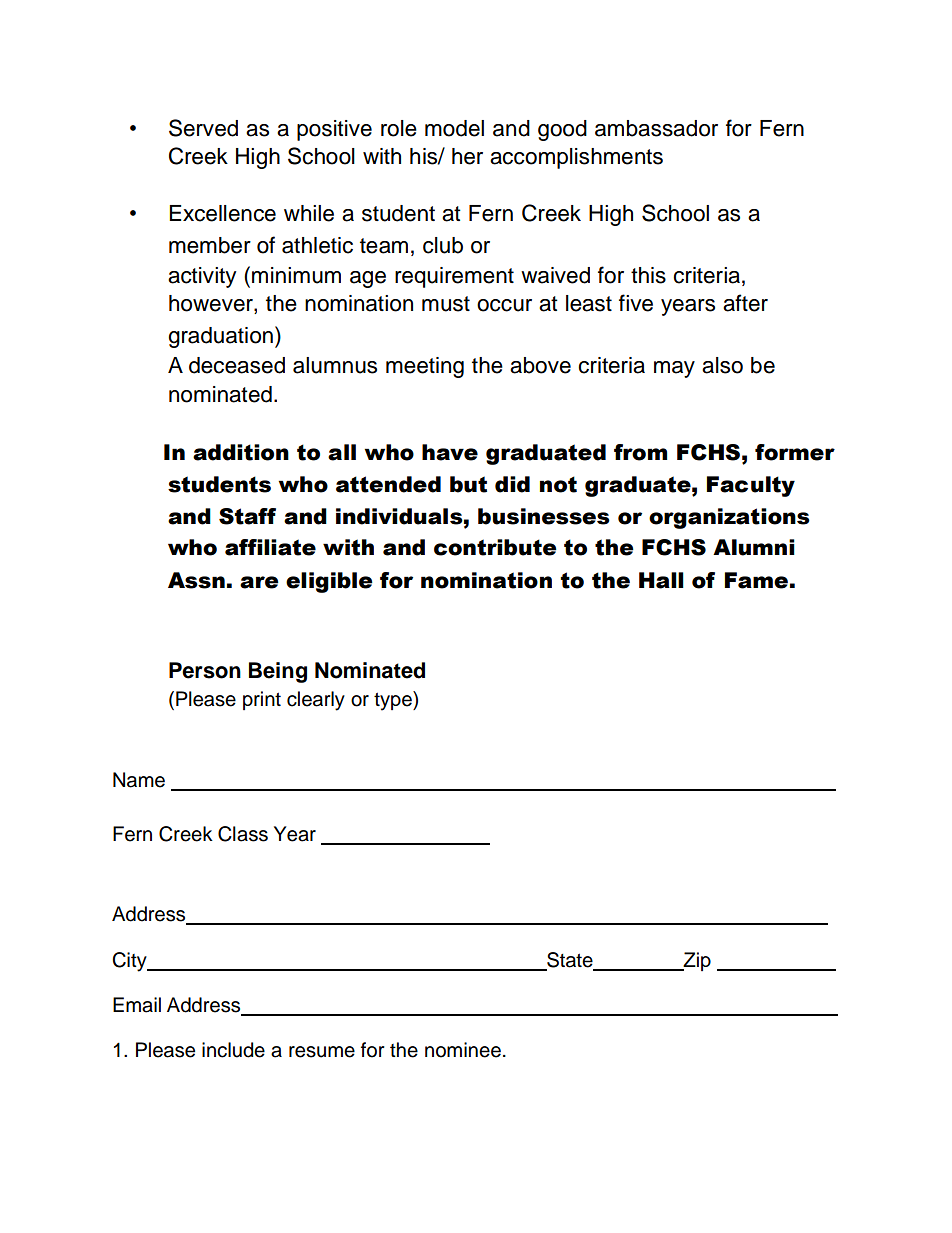 This image has width=952, height=1233. Describe the element at coordinates (463, 1050) in the image. I see `nominee` at that location.
